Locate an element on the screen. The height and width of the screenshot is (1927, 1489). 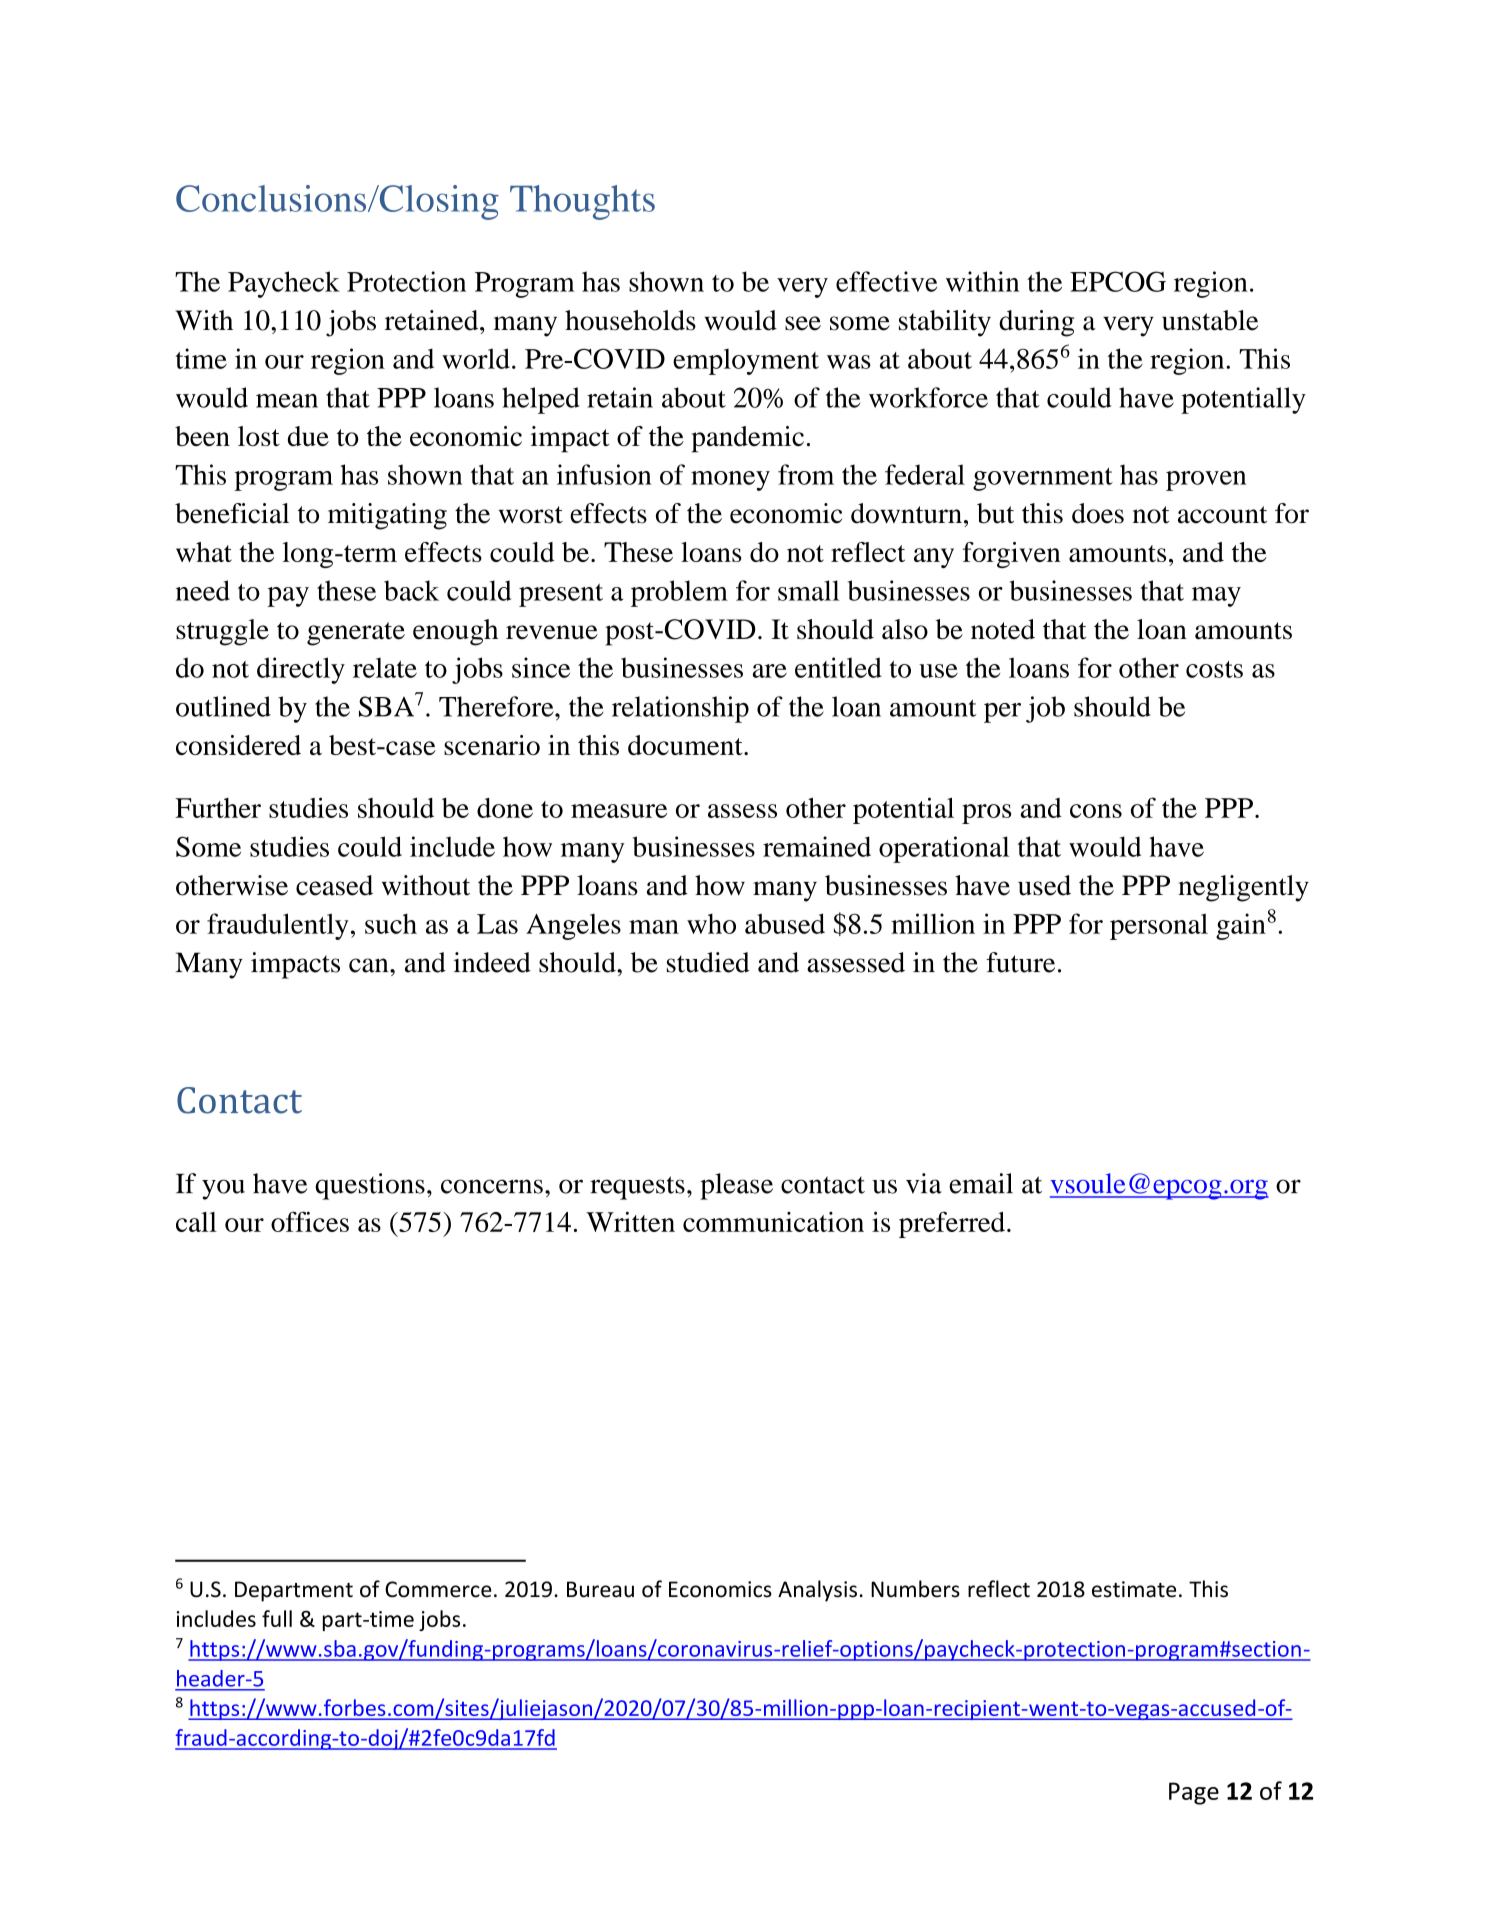
during is located at coordinates (1036, 323).
